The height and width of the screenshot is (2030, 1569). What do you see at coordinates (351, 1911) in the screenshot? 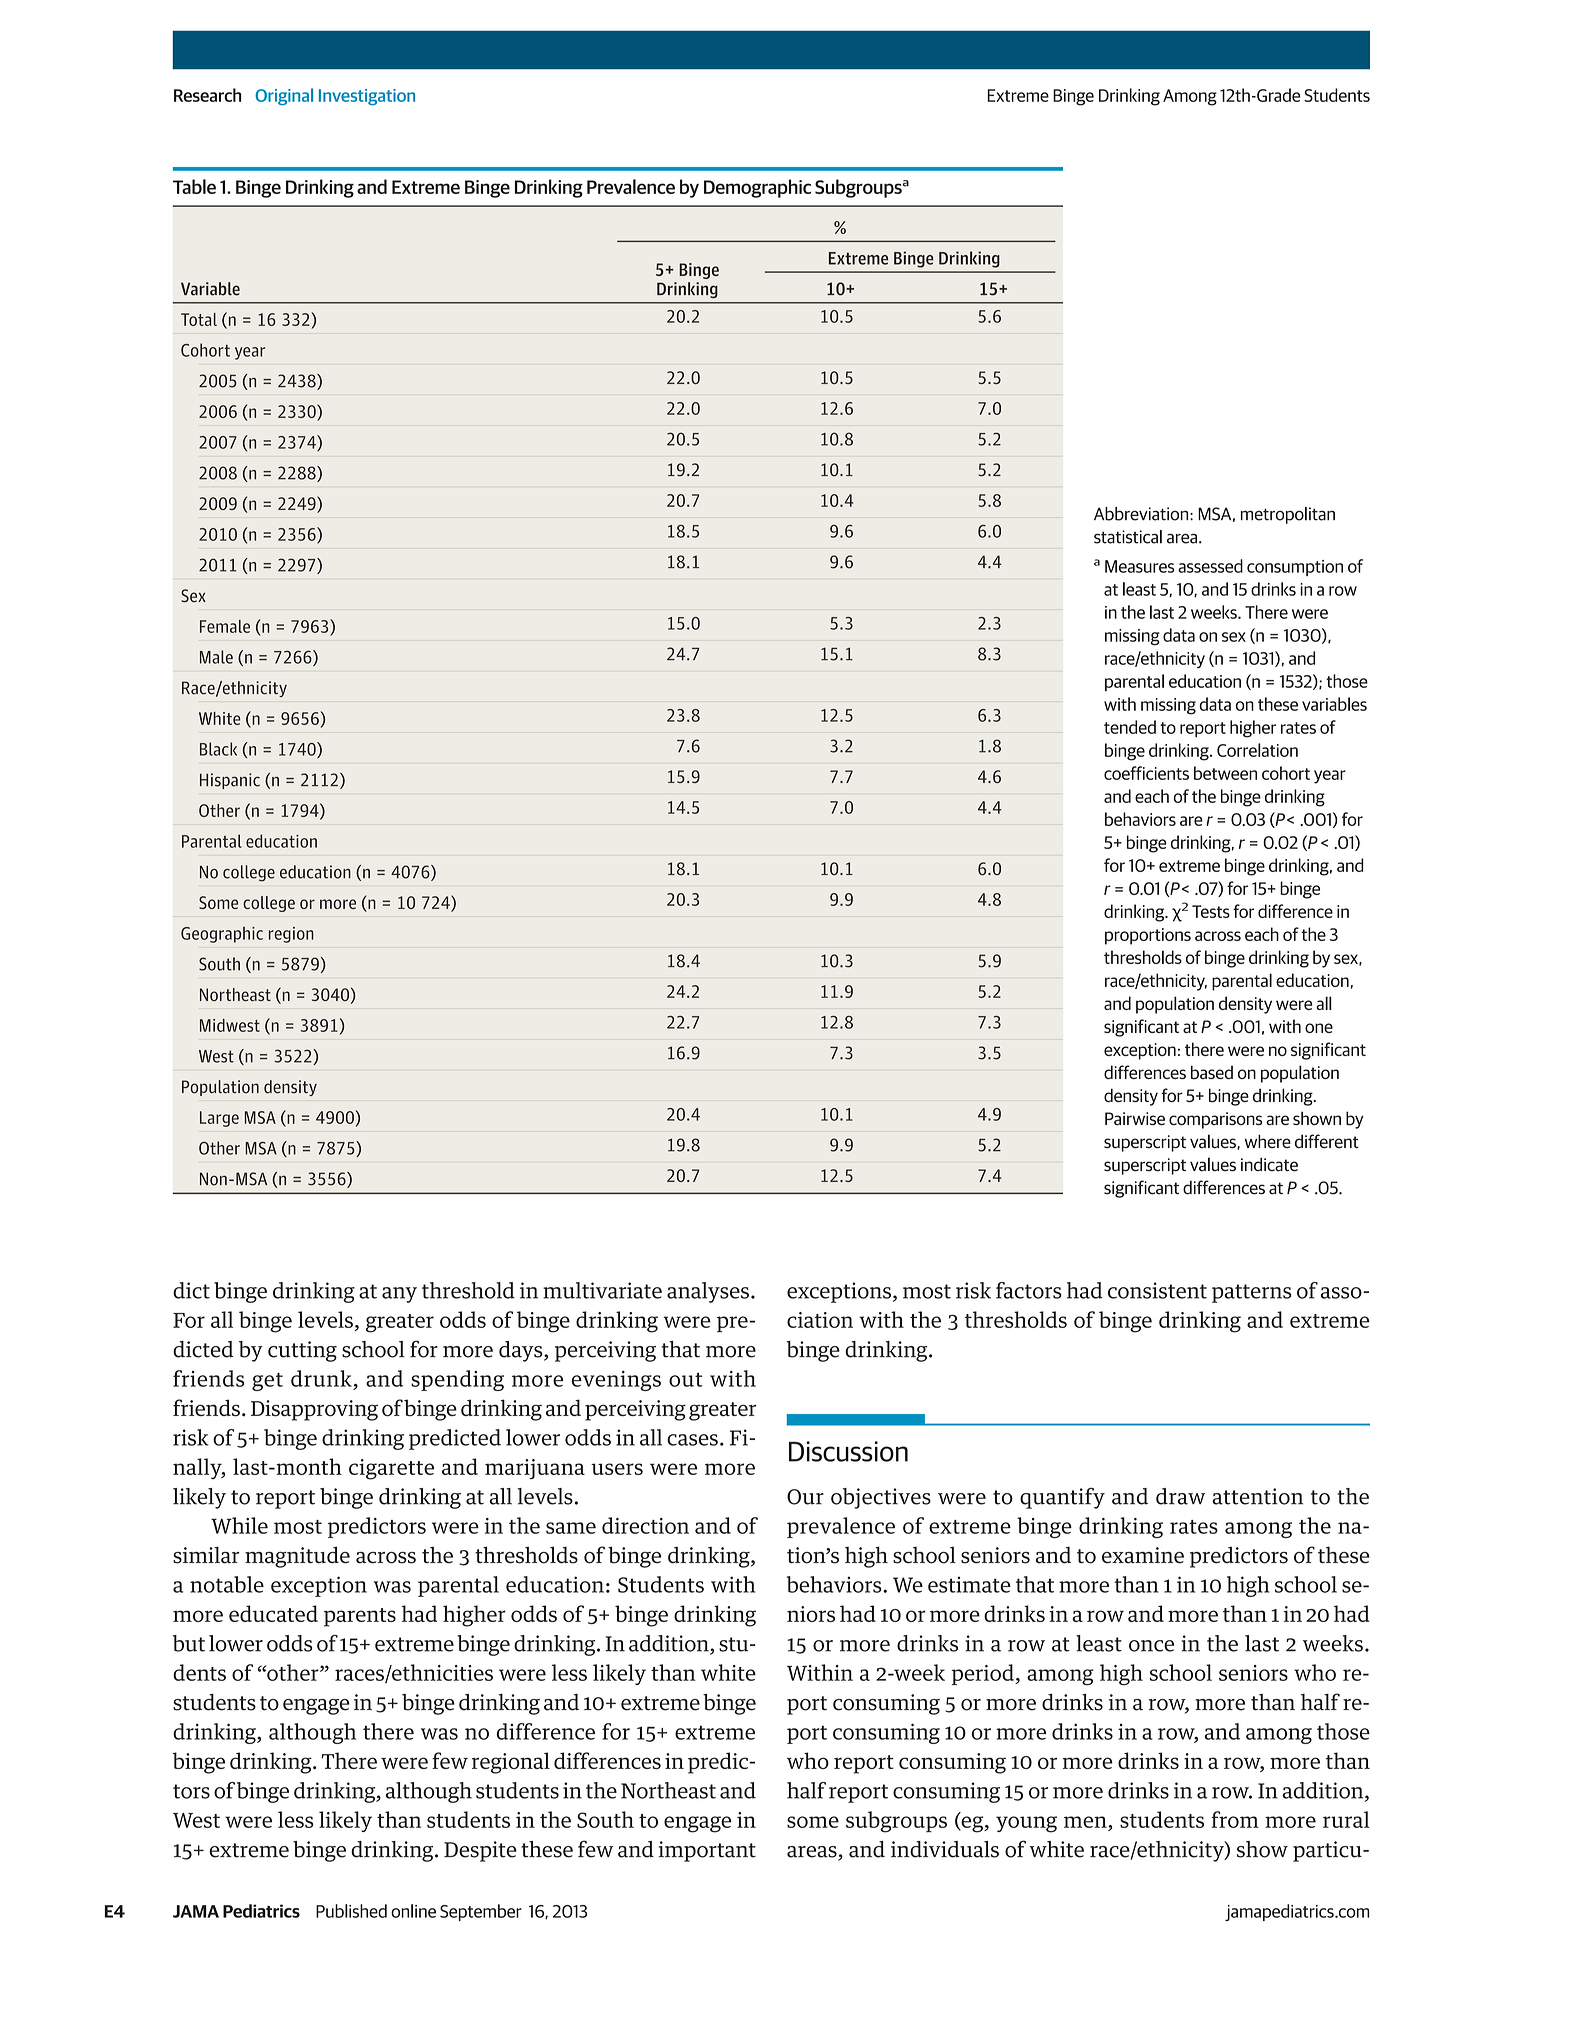
I see `Published` at bounding box center [351, 1911].
